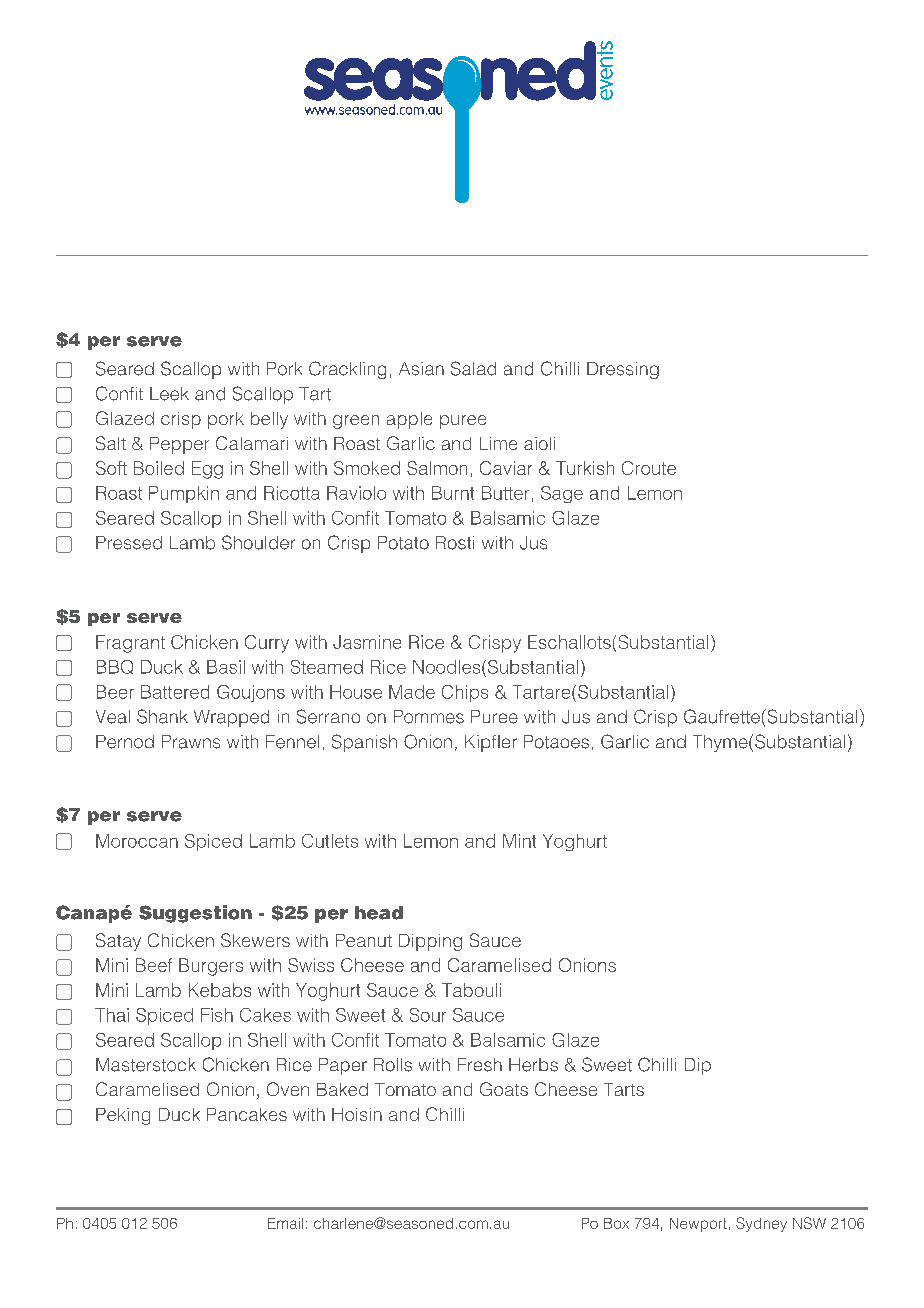 The image size is (924, 1308). I want to click on Dressing, so click(623, 370).
